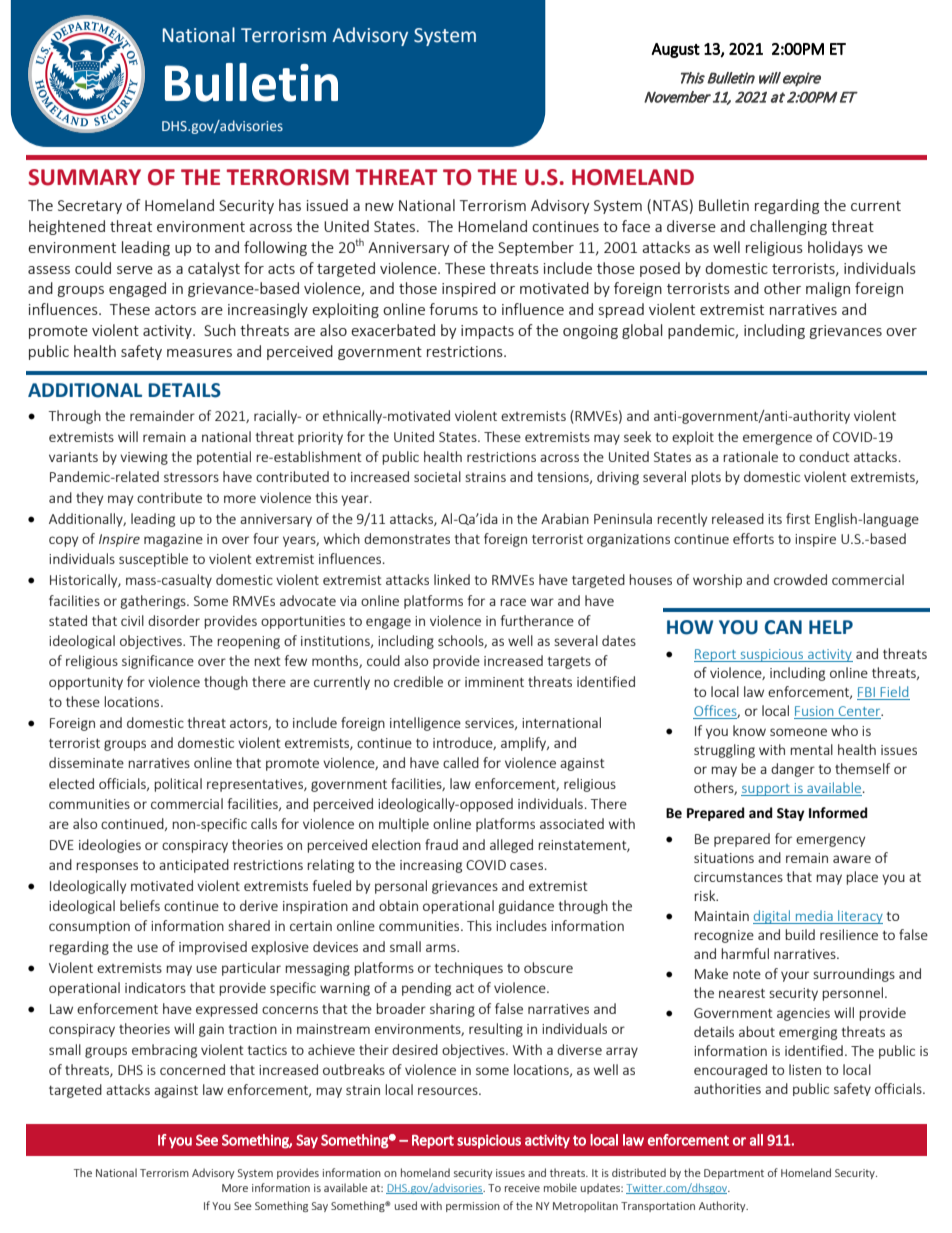  Describe the element at coordinates (437, 476) in the image. I see `societal` at that location.
